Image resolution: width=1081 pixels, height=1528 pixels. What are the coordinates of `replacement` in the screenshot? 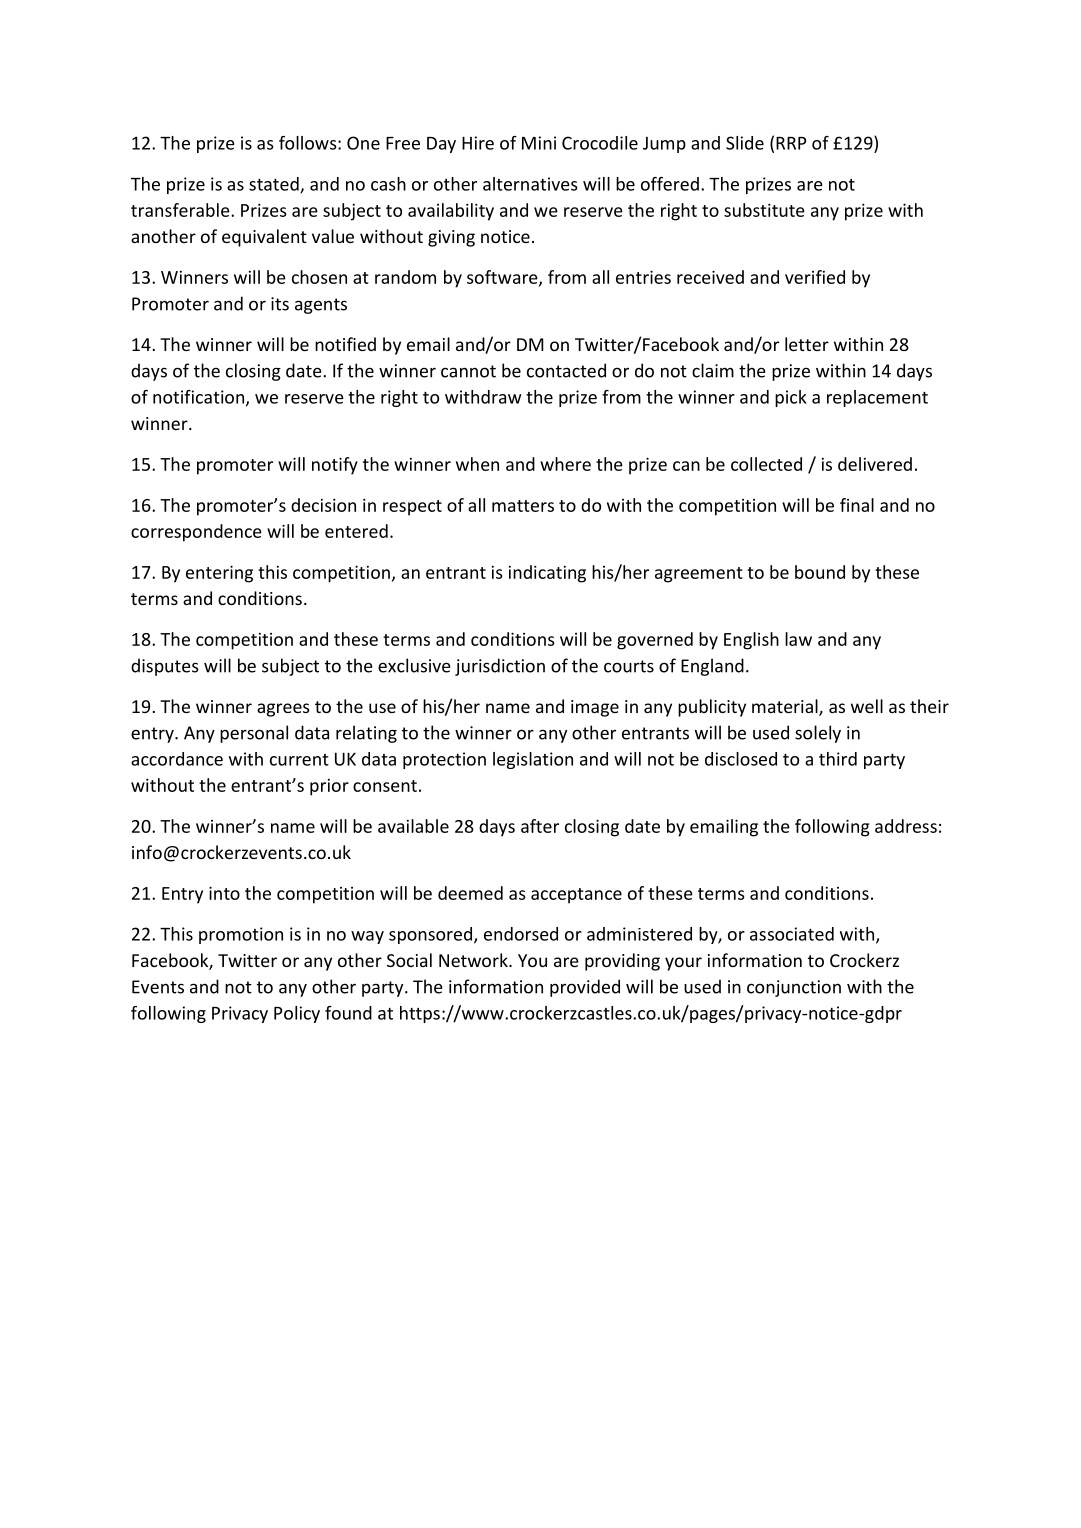 It's located at (877, 398).
